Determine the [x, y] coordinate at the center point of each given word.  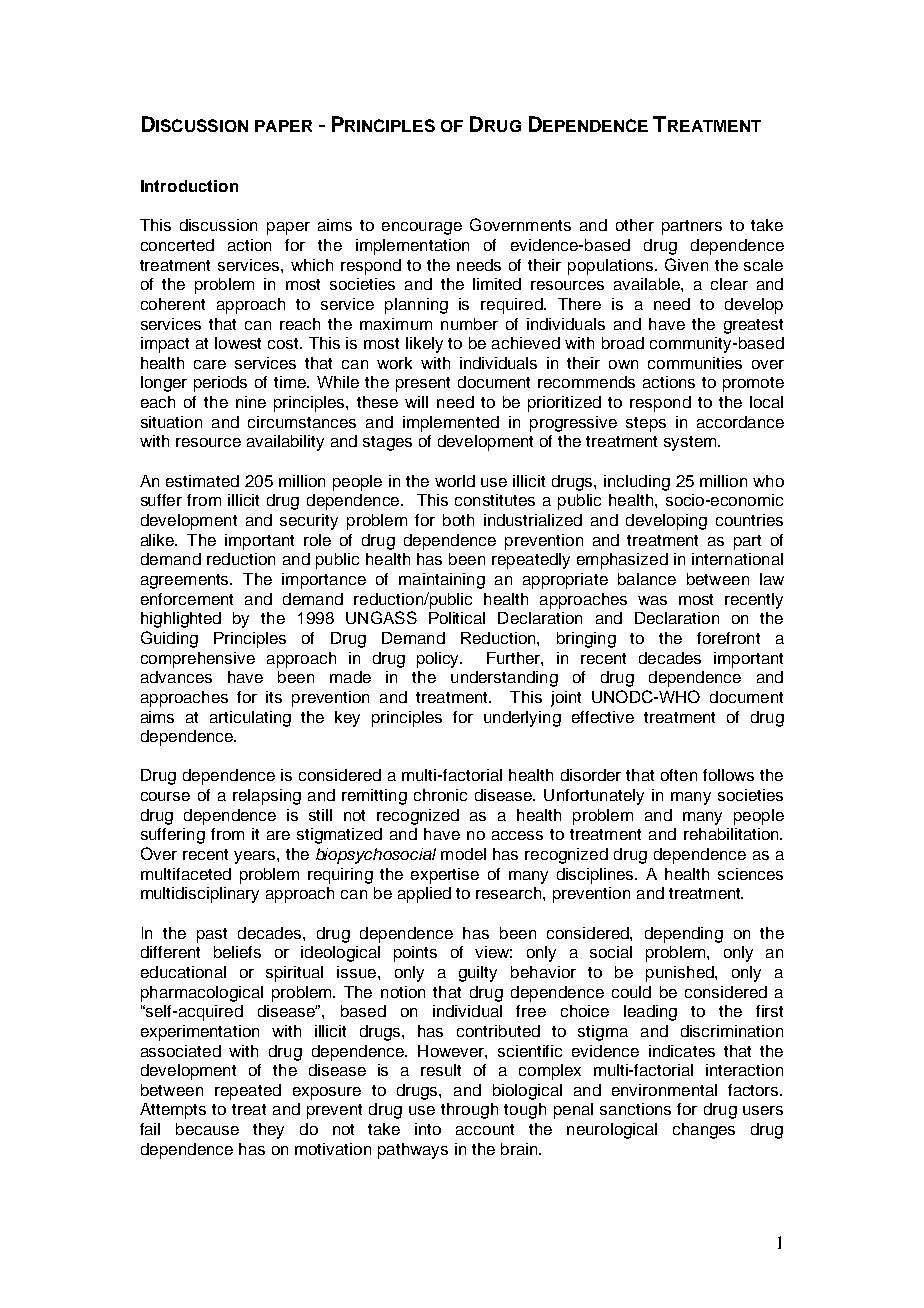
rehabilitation [732, 834]
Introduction [189, 186]
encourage [422, 228]
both [458, 520]
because [207, 1129]
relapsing [267, 797]
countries [749, 520]
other [635, 225]
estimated [202, 481]
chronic [440, 795]
